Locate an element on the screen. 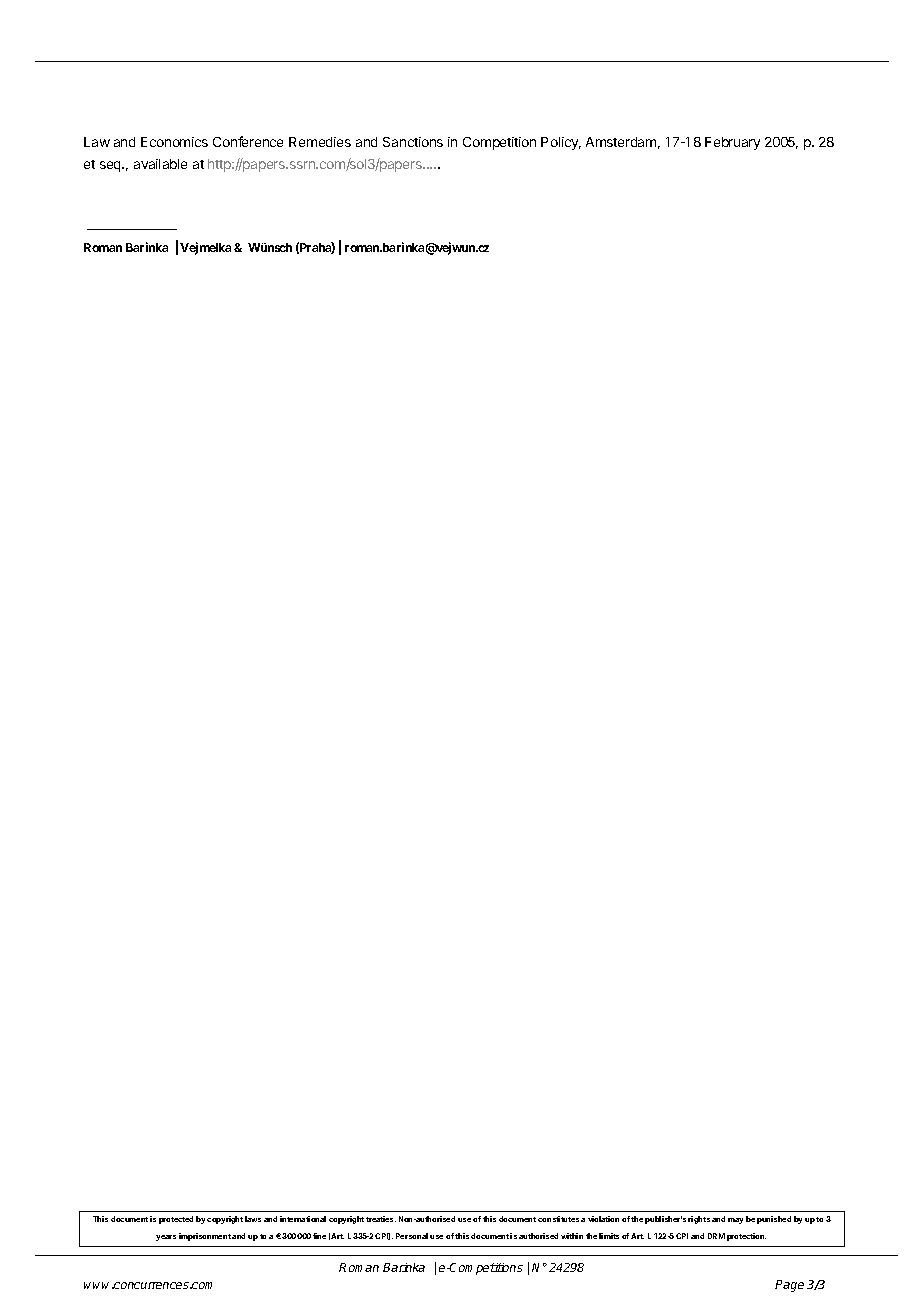 The height and width of the screenshot is (1308, 924). February is located at coordinates (732, 143).
